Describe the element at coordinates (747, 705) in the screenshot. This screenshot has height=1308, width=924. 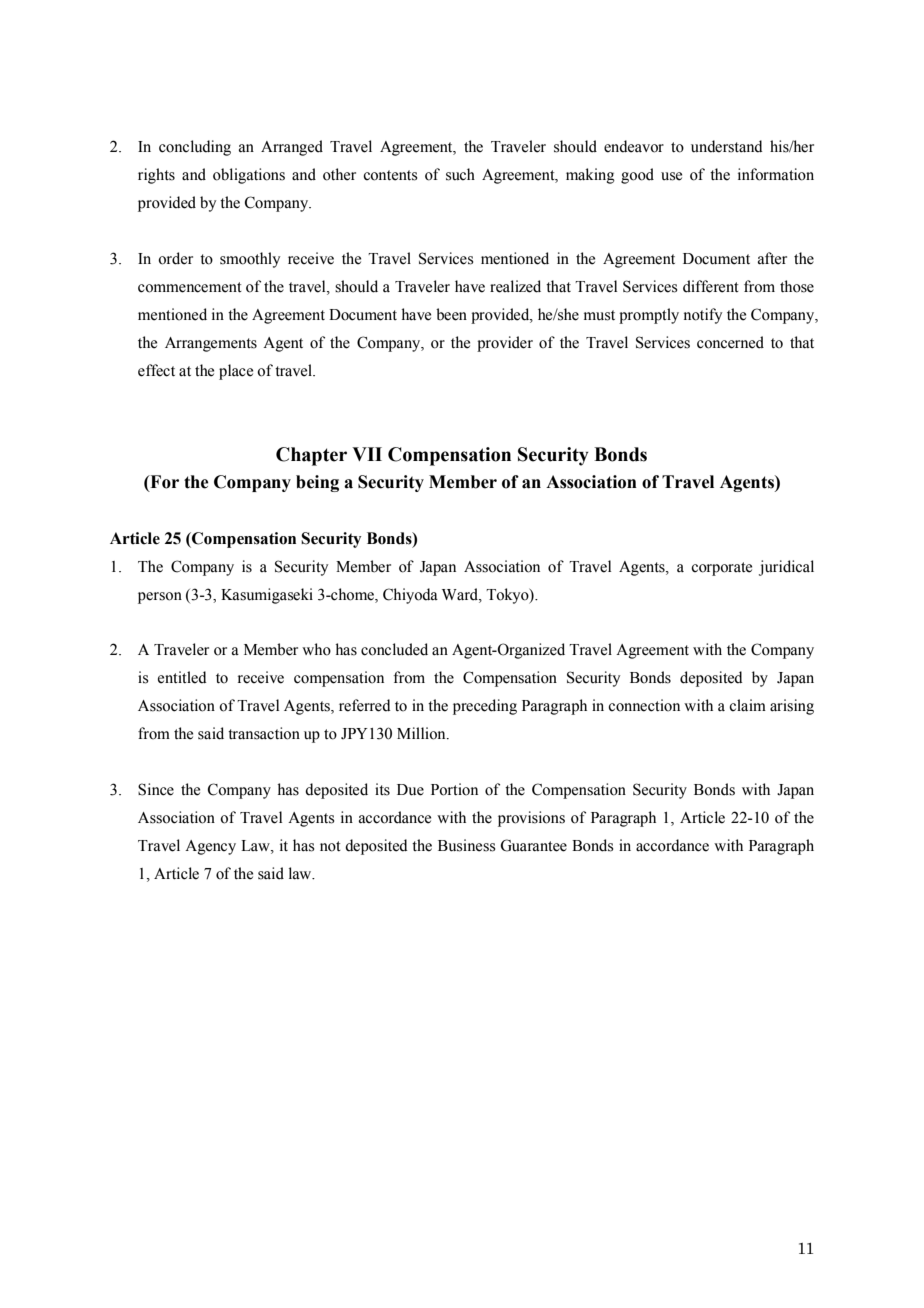
I see `claim` at that location.
